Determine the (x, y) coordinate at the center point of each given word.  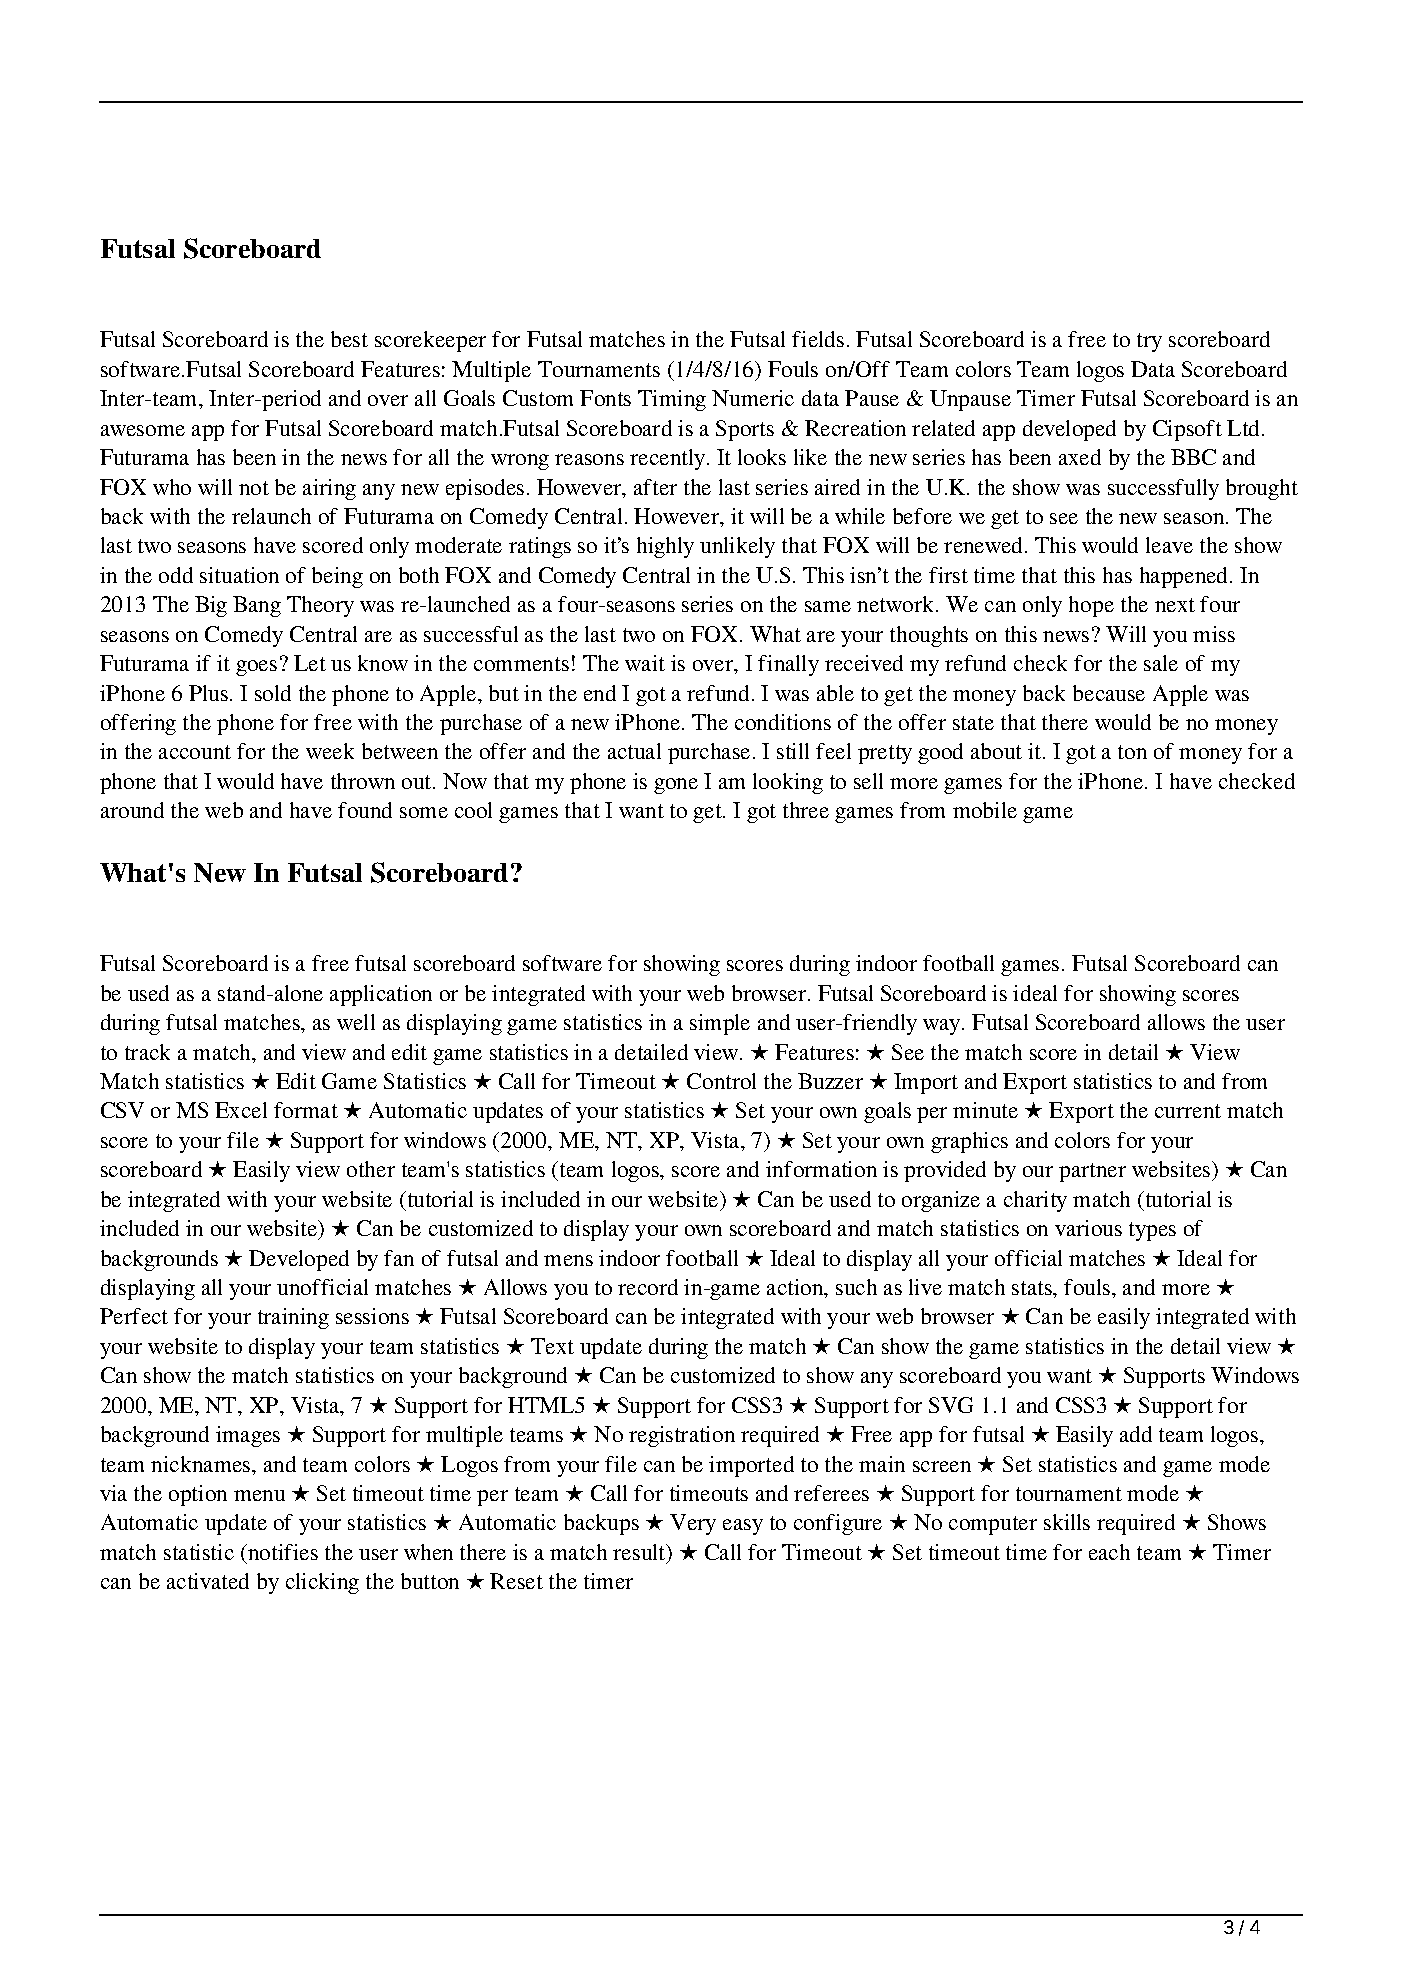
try (1149, 342)
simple (720, 1024)
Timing (672, 400)
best (349, 339)
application (381, 995)
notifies (282, 1552)
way (943, 1027)
